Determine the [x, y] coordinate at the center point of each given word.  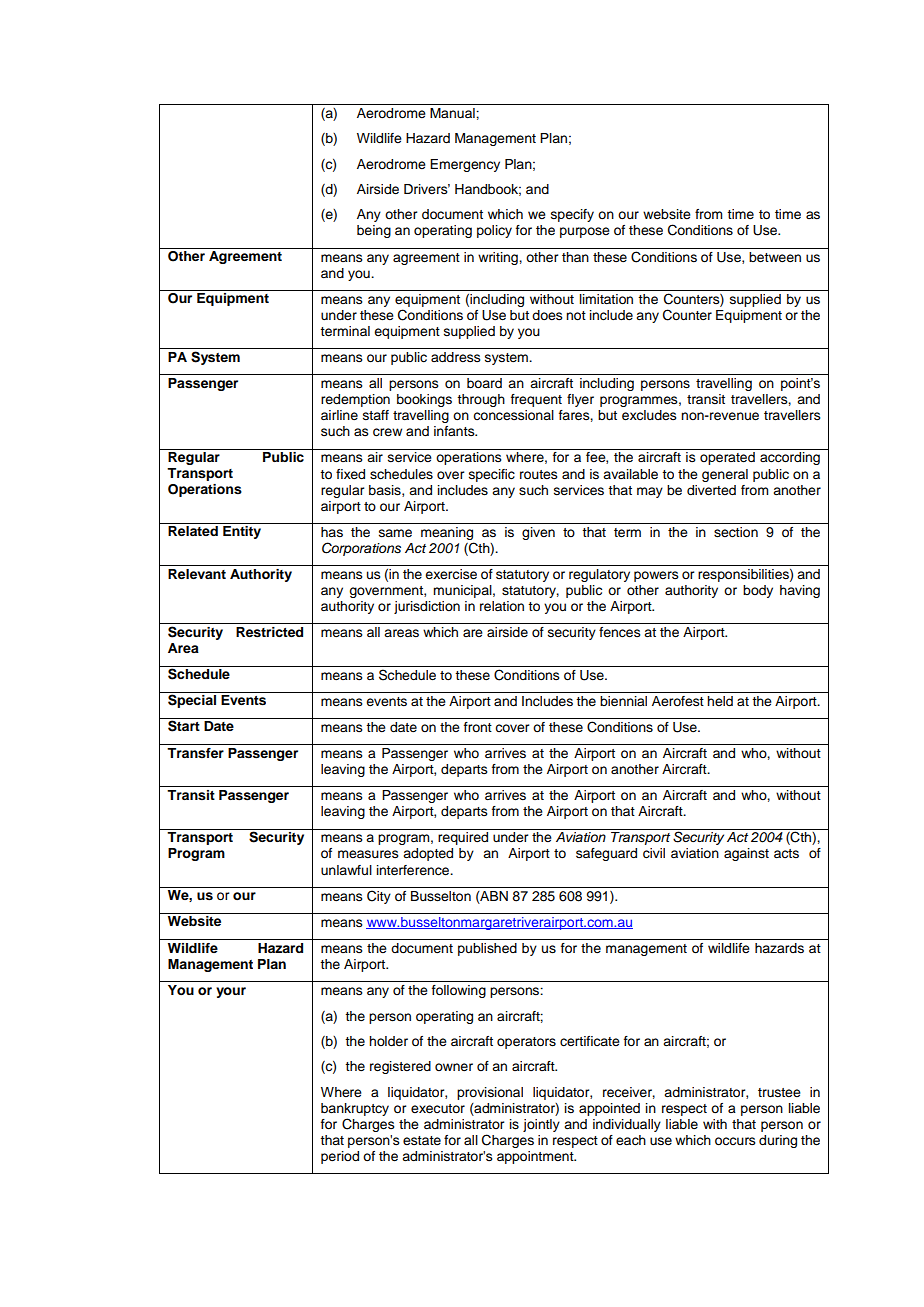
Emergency [465, 165]
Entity [242, 532]
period [340, 1157]
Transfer [195, 753]
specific [492, 475]
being [374, 231]
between [775, 257]
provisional [490, 1093]
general [725, 475]
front [478, 727]
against [746, 854]
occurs [735, 1141]
